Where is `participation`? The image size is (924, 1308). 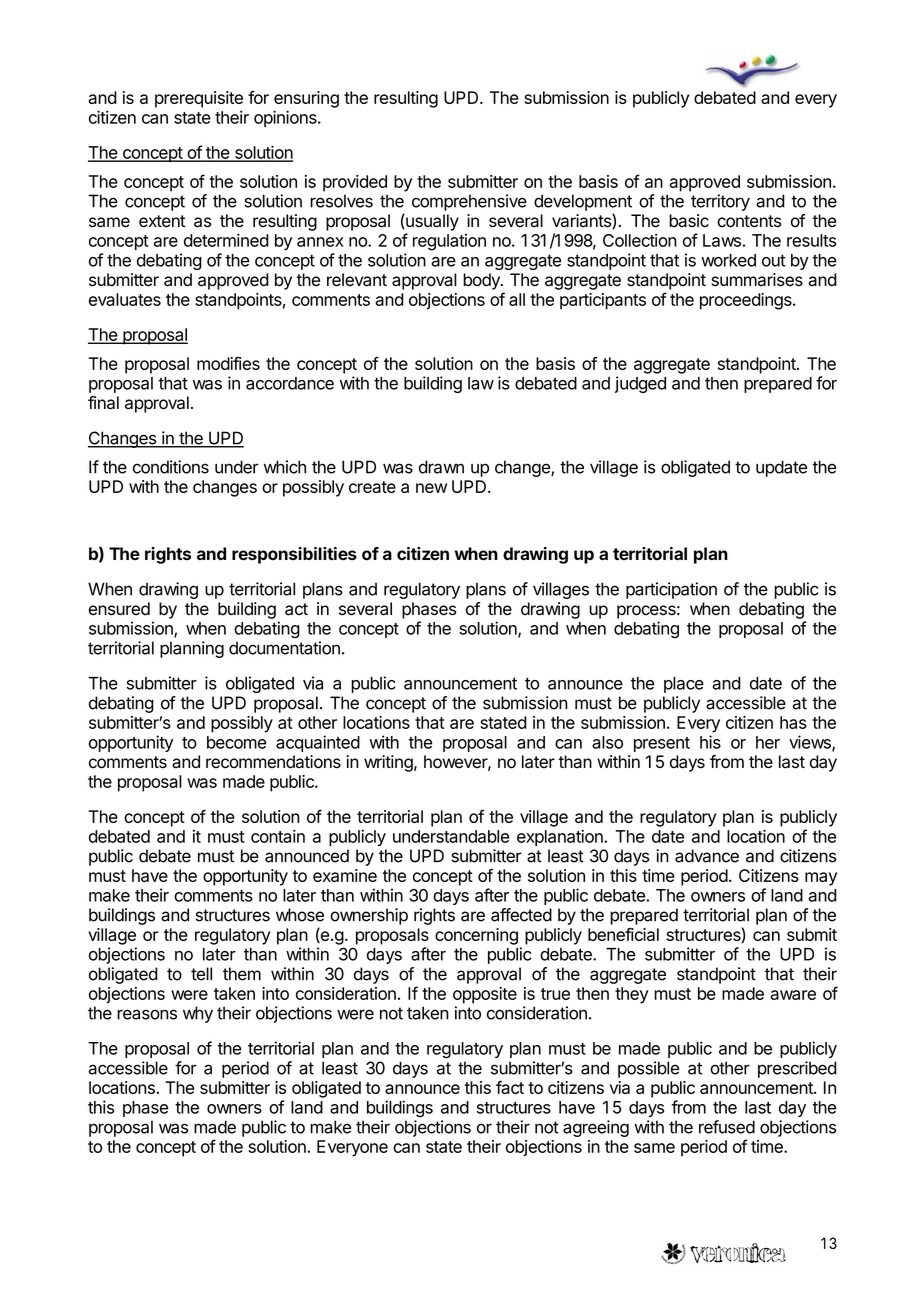
participation is located at coordinates (671, 590).
